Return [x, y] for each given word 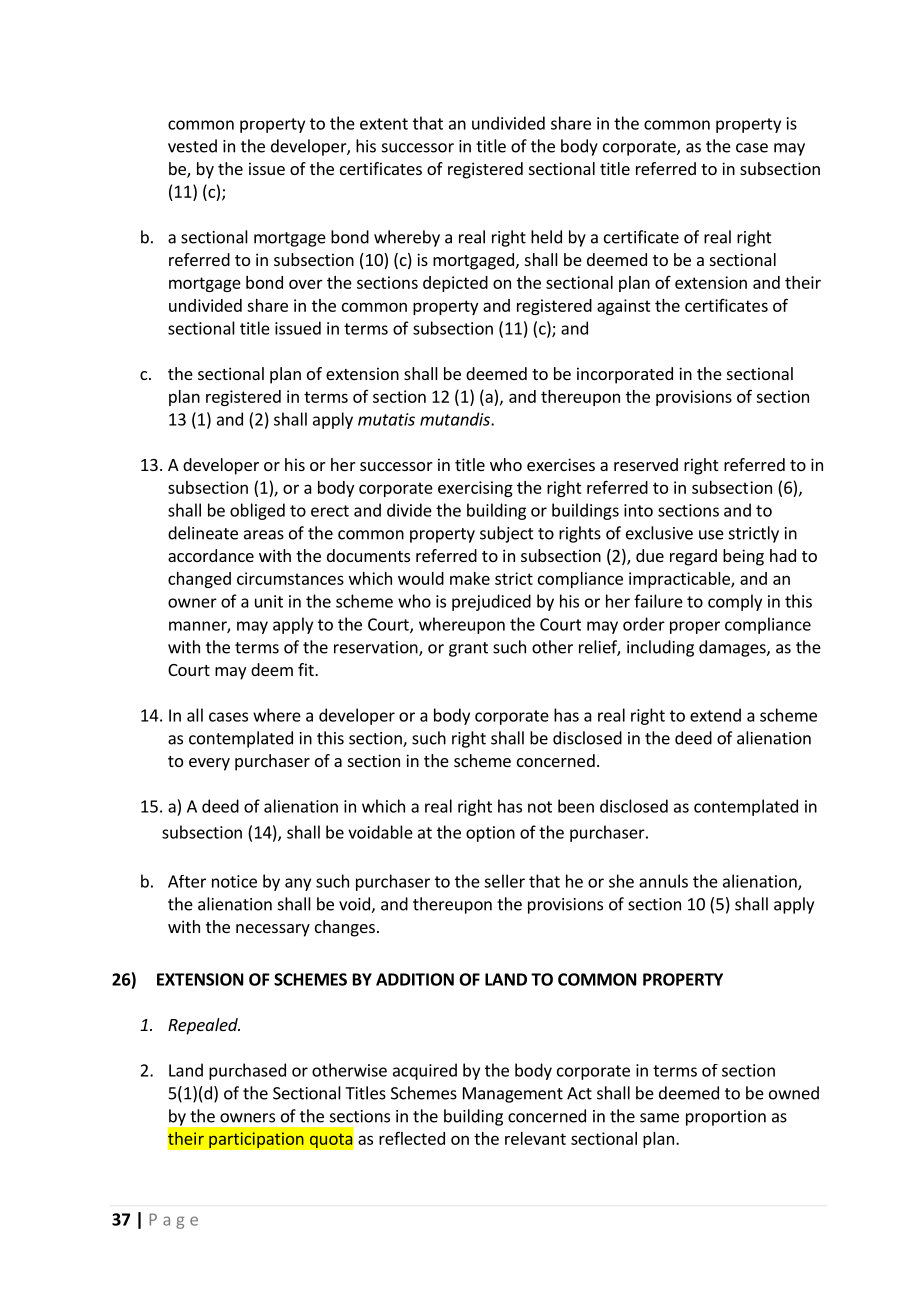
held [546, 237]
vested [192, 146]
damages [733, 648]
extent [384, 124]
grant [468, 649]
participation [256, 1140]
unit [269, 601]
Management [513, 1095]
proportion [726, 1118]
